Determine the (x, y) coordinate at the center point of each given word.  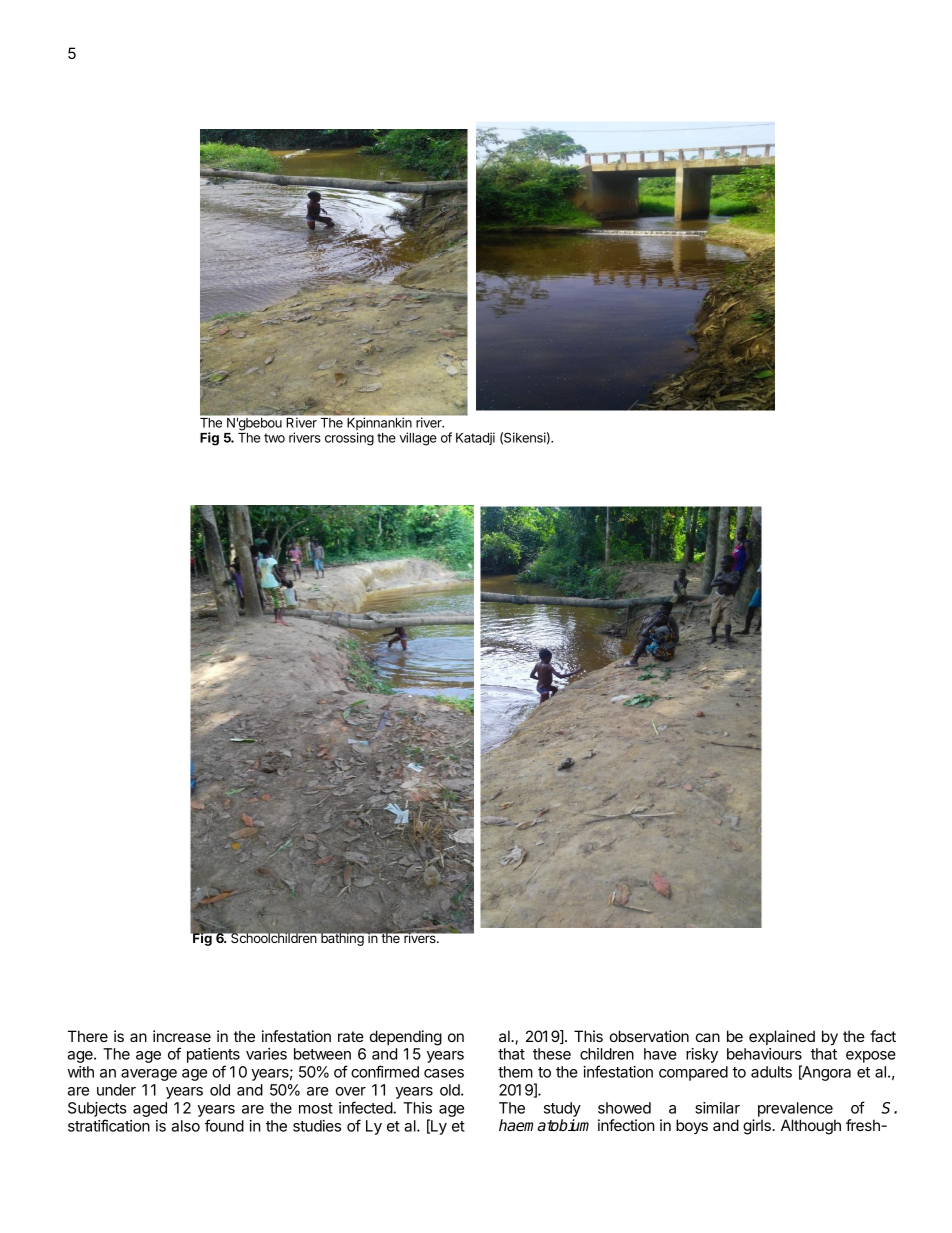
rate (351, 1036)
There (88, 1036)
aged (150, 1109)
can (708, 1037)
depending (406, 1038)
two (274, 438)
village (418, 439)
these (552, 1054)
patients (213, 1057)
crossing (349, 439)
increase (182, 1036)
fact (883, 1036)
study (562, 1109)
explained (782, 1037)
